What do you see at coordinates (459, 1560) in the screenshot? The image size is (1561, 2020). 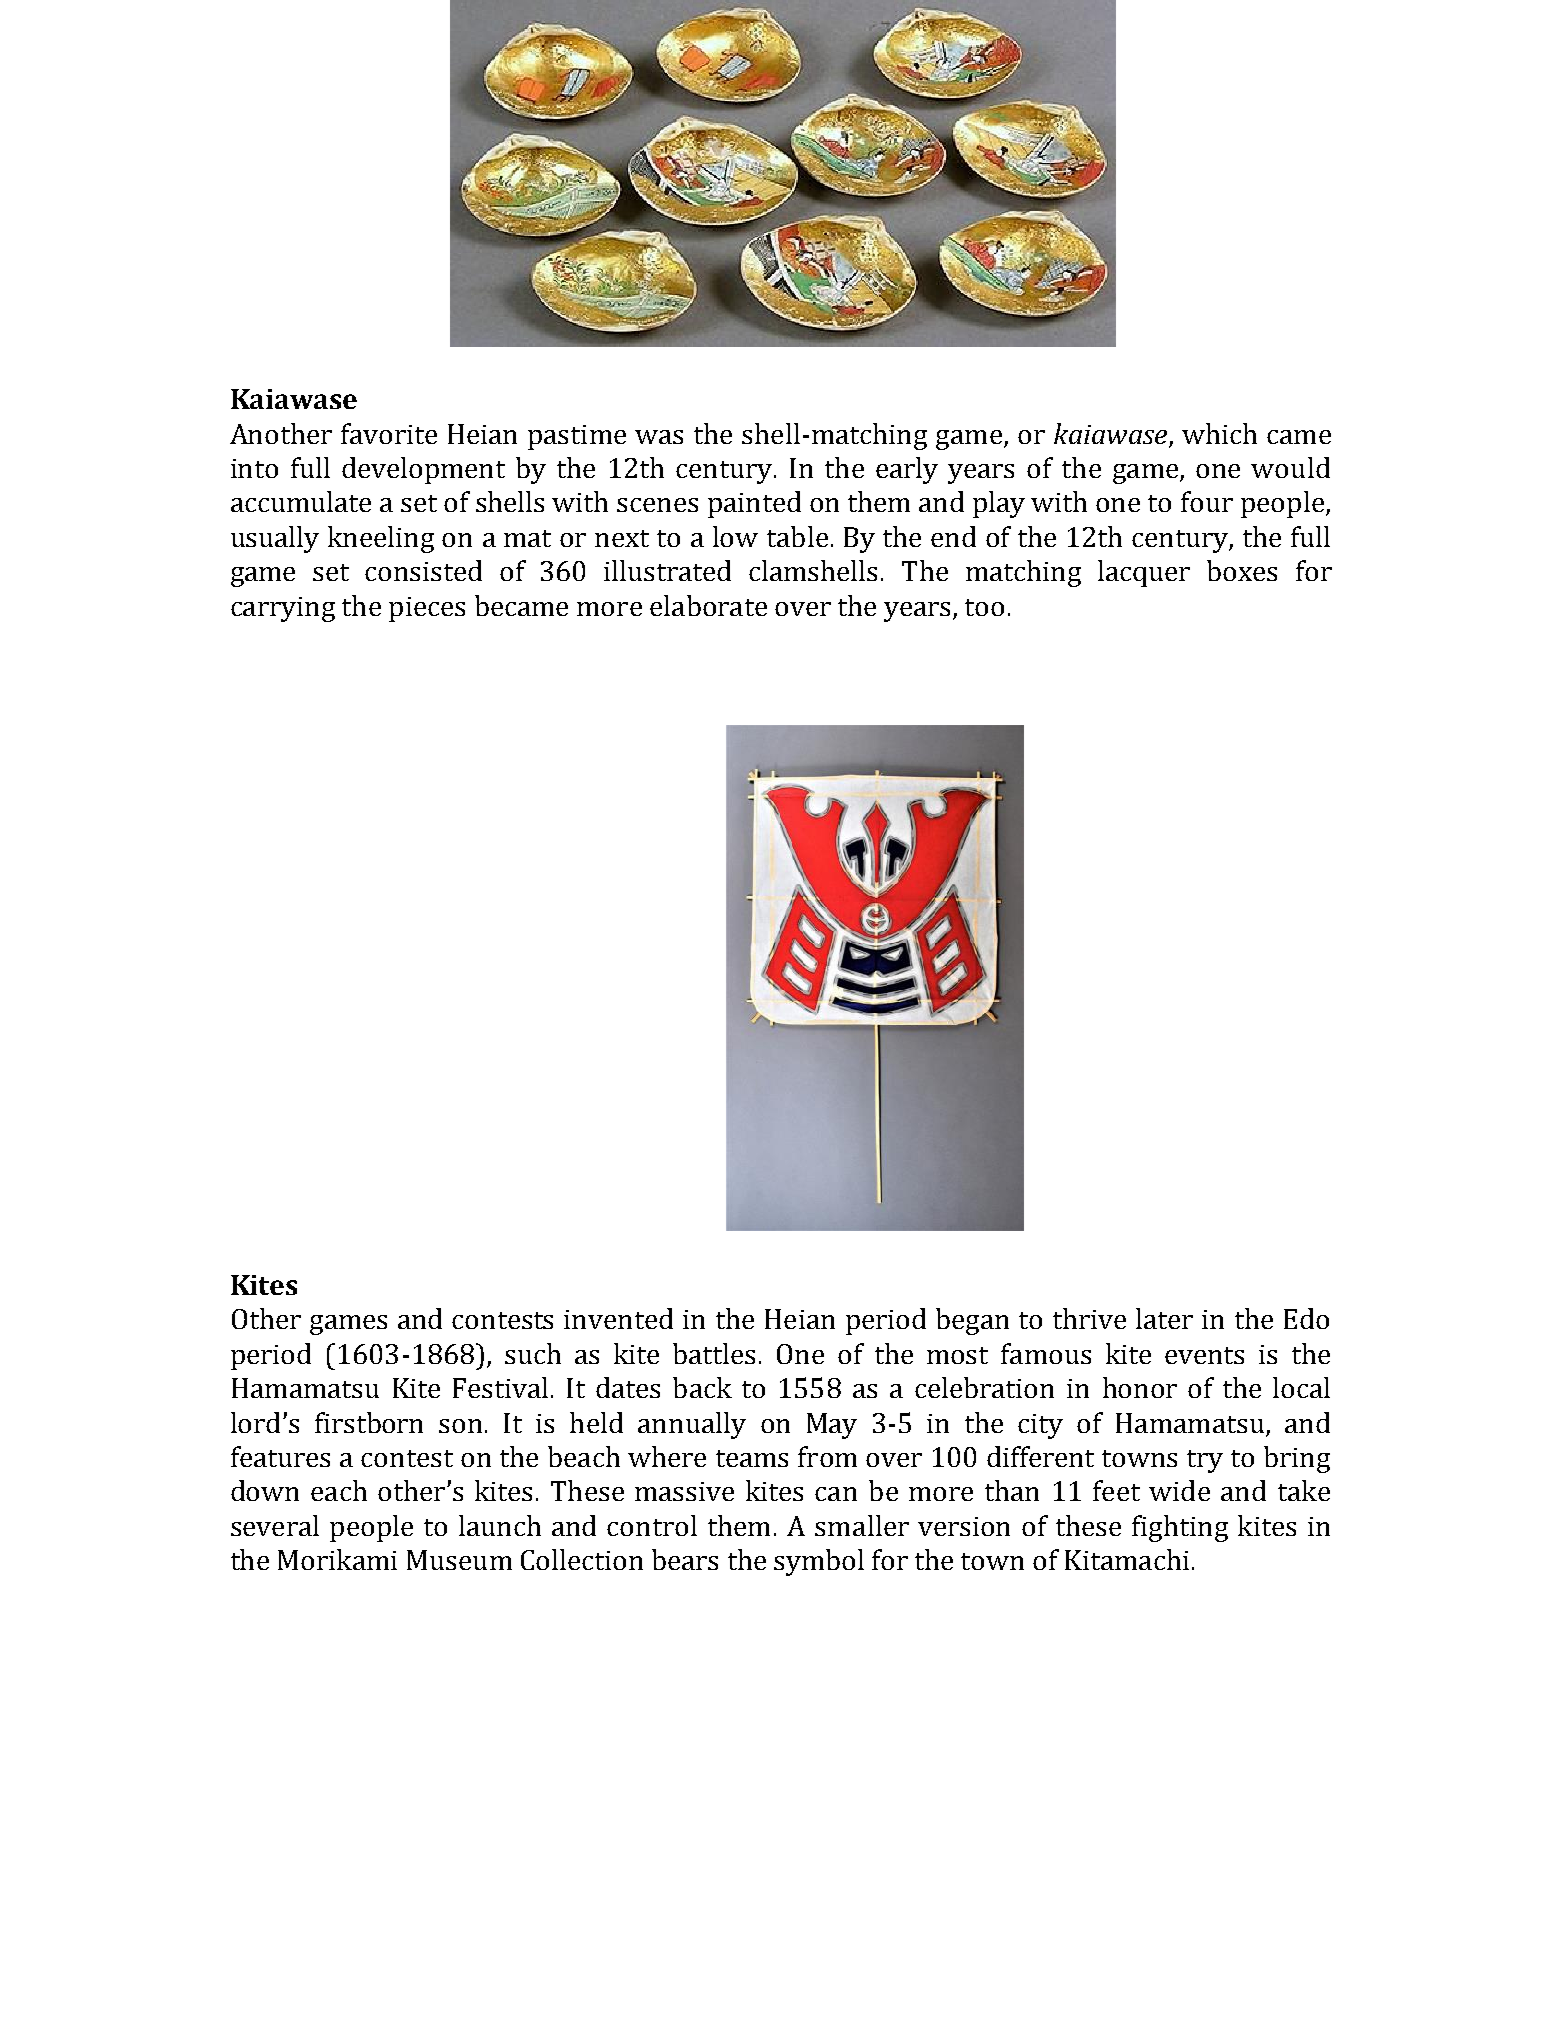 I see `Museum` at bounding box center [459, 1560].
